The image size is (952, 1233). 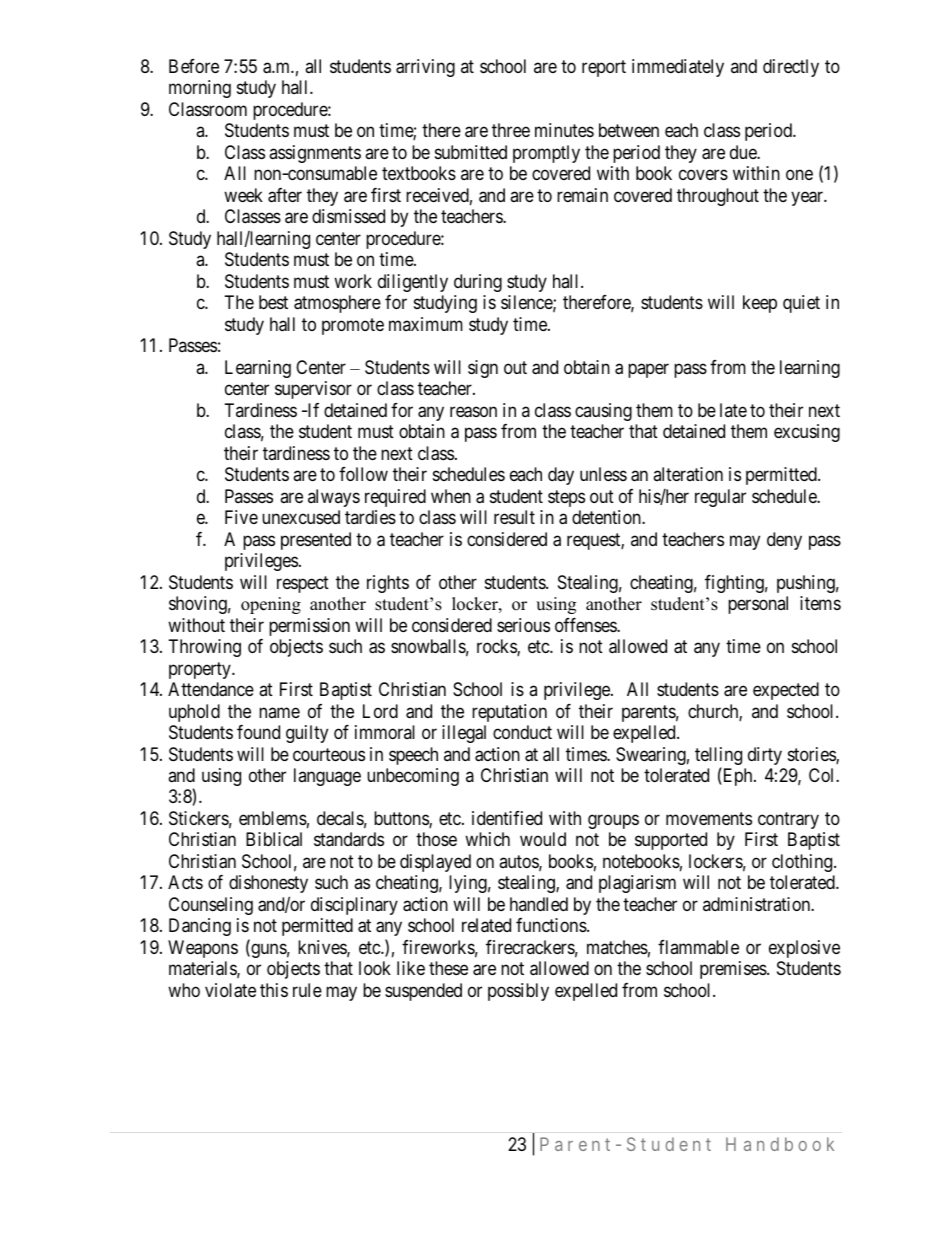 What do you see at coordinates (200, 89) in the document?
I see `morning` at bounding box center [200, 89].
